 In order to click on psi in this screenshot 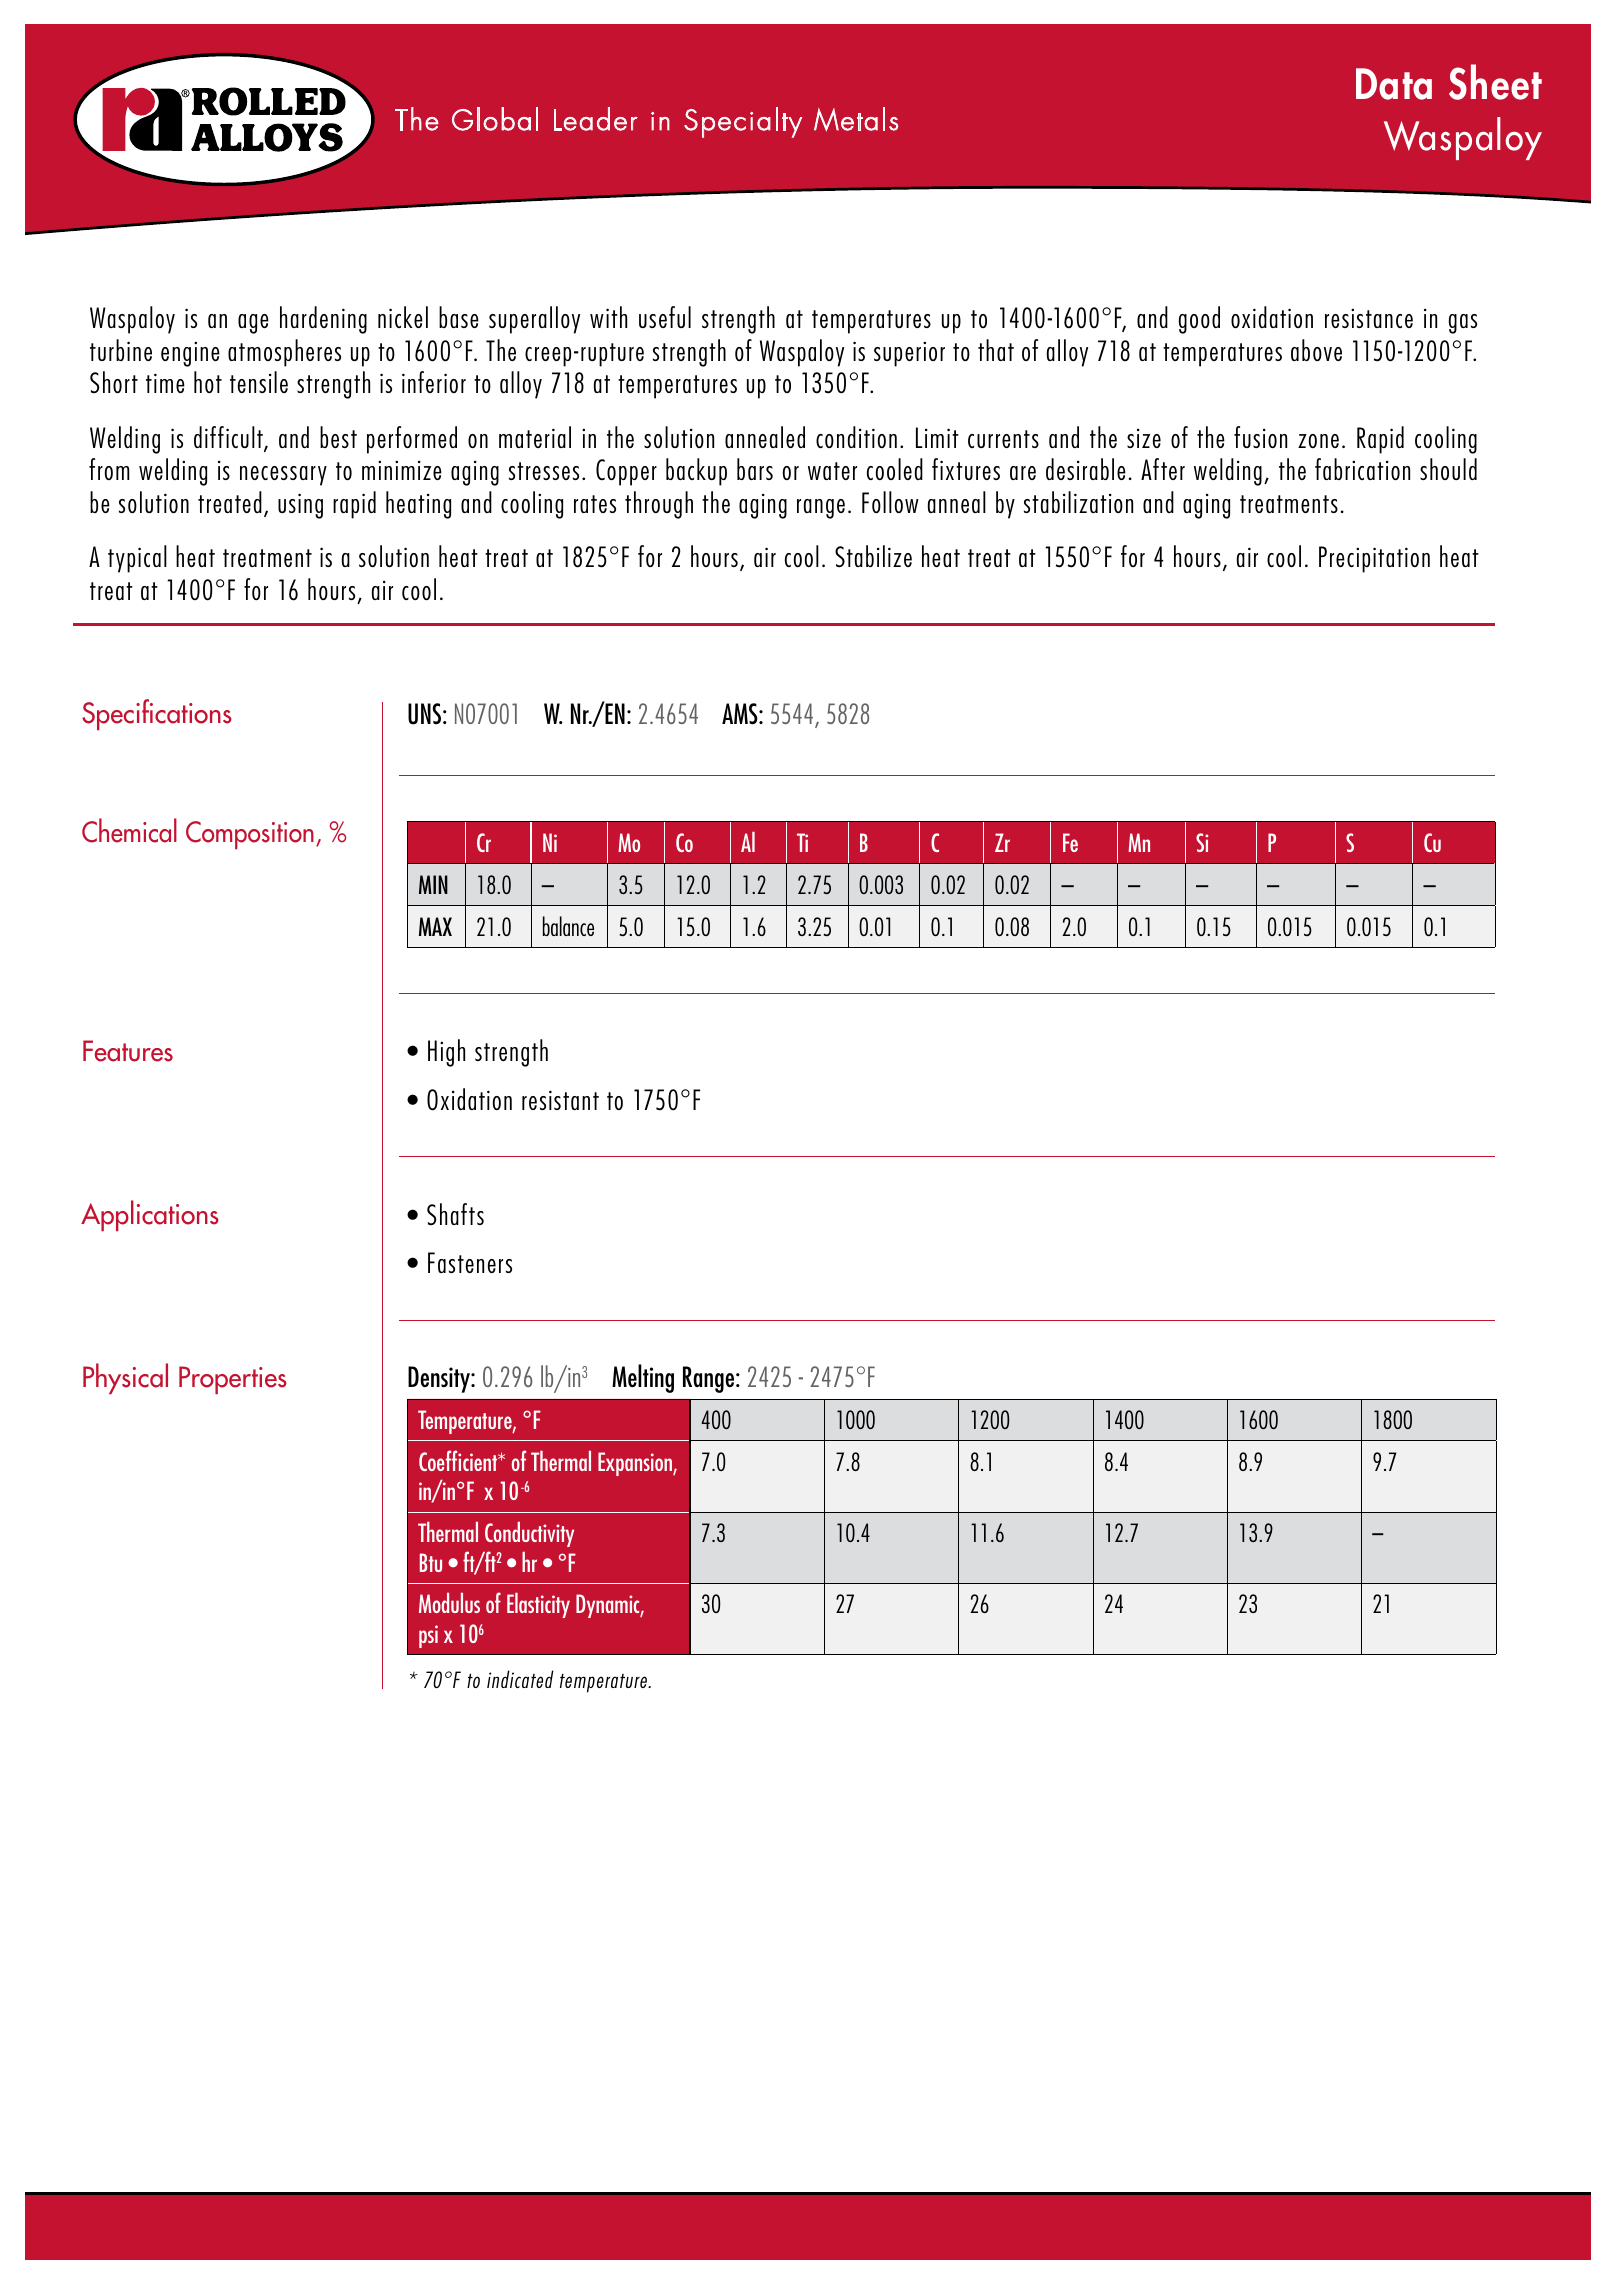, I will do `click(428, 1636)`.
